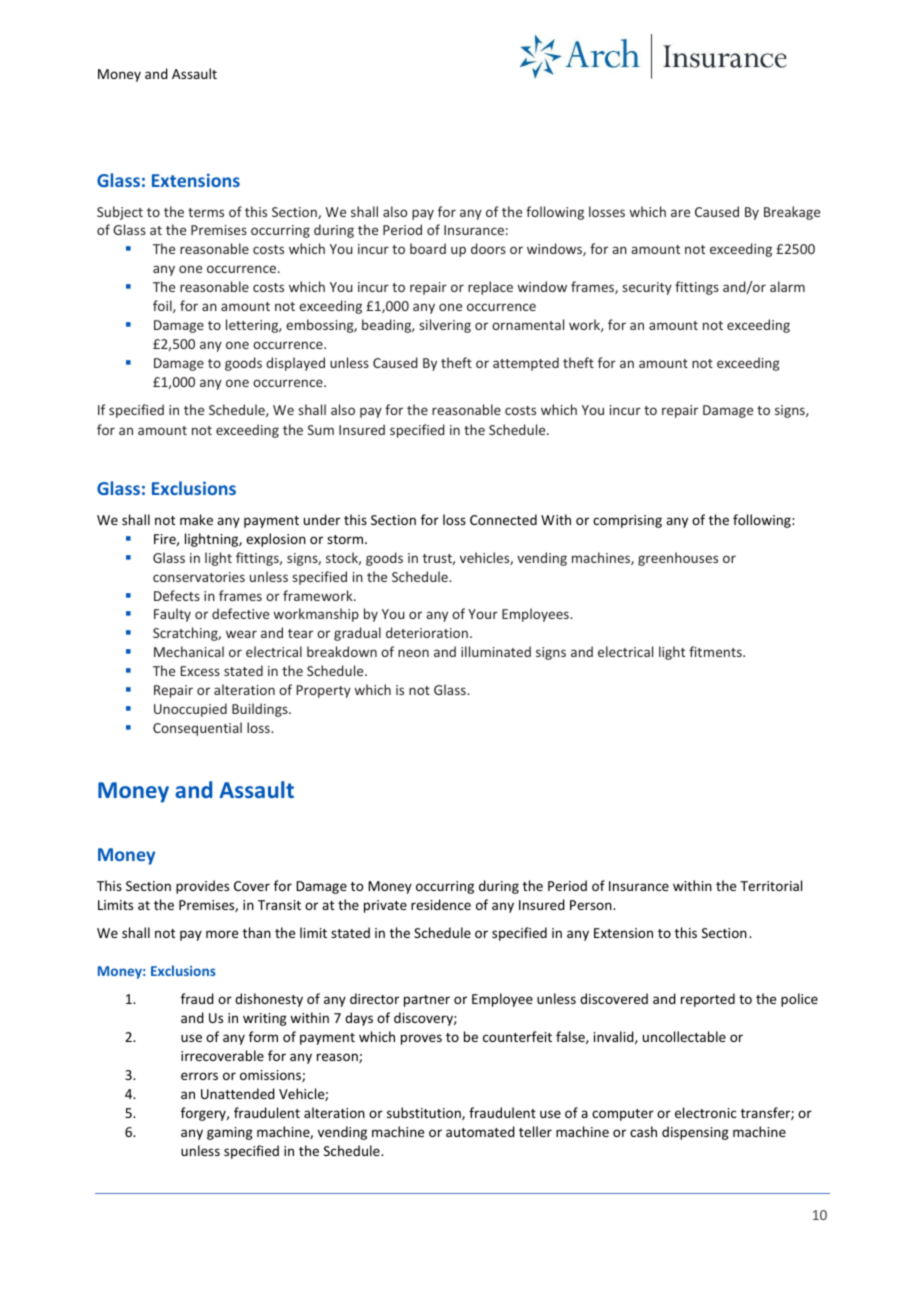 Image resolution: width=924 pixels, height=1308 pixels. Describe the element at coordinates (425, 1113) in the screenshot. I see `substitution` at that location.
